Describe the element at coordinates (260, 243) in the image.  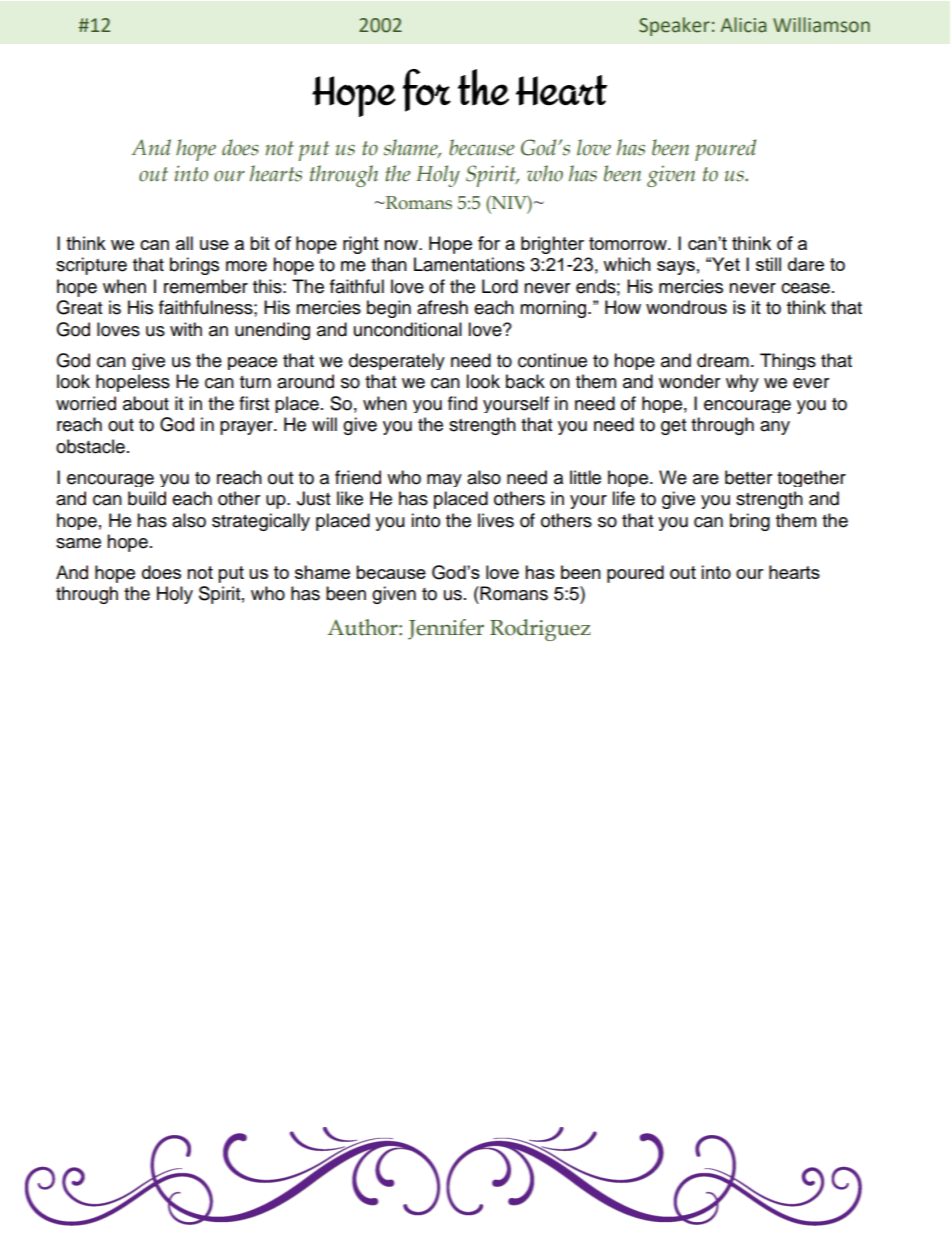
I see `bit` at that location.
